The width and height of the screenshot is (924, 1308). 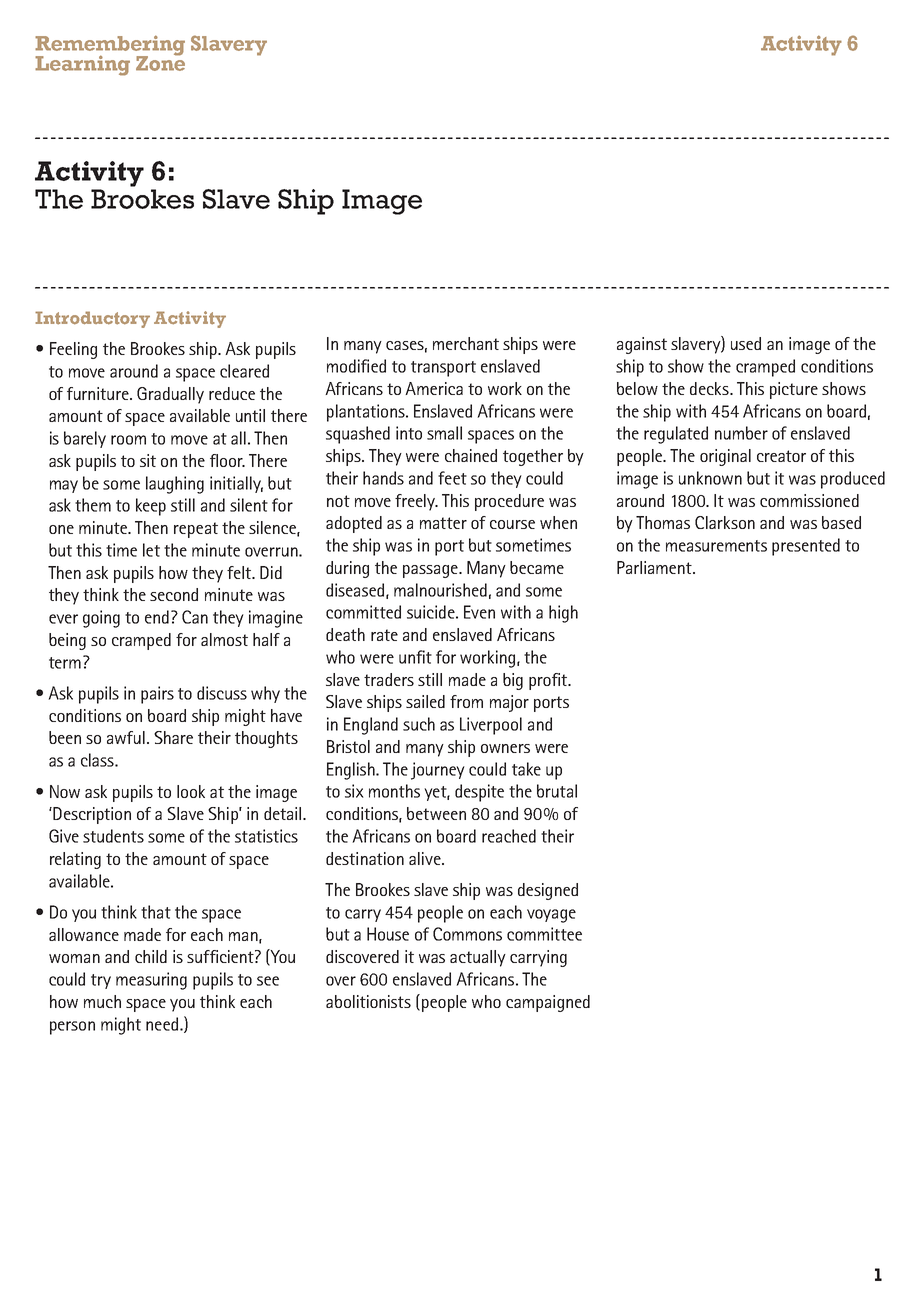 What do you see at coordinates (746, 343) in the screenshot?
I see `used` at bounding box center [746, 343].
